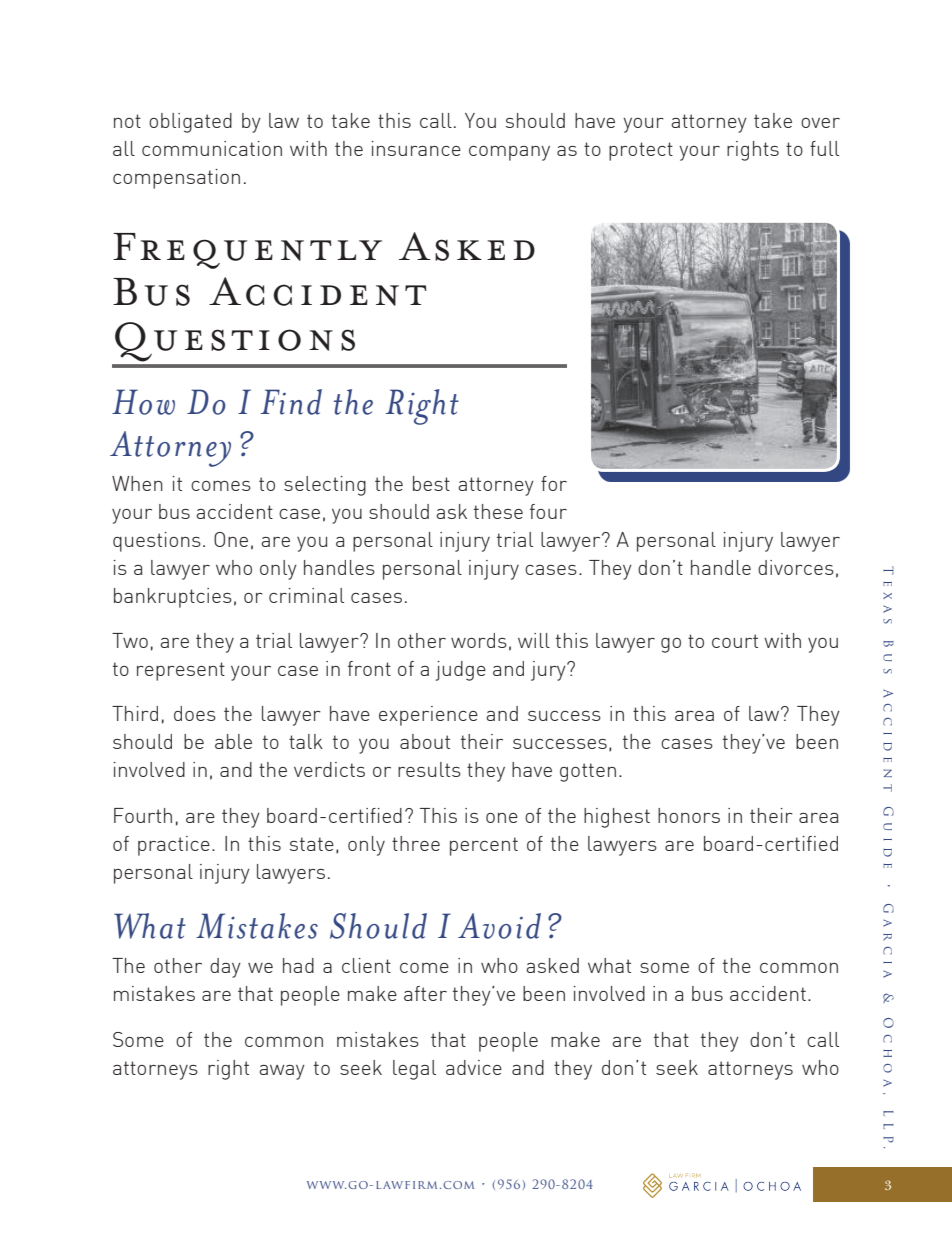  Describe the element at coordinates (498, 511) in the image. I see `these` at that location.
